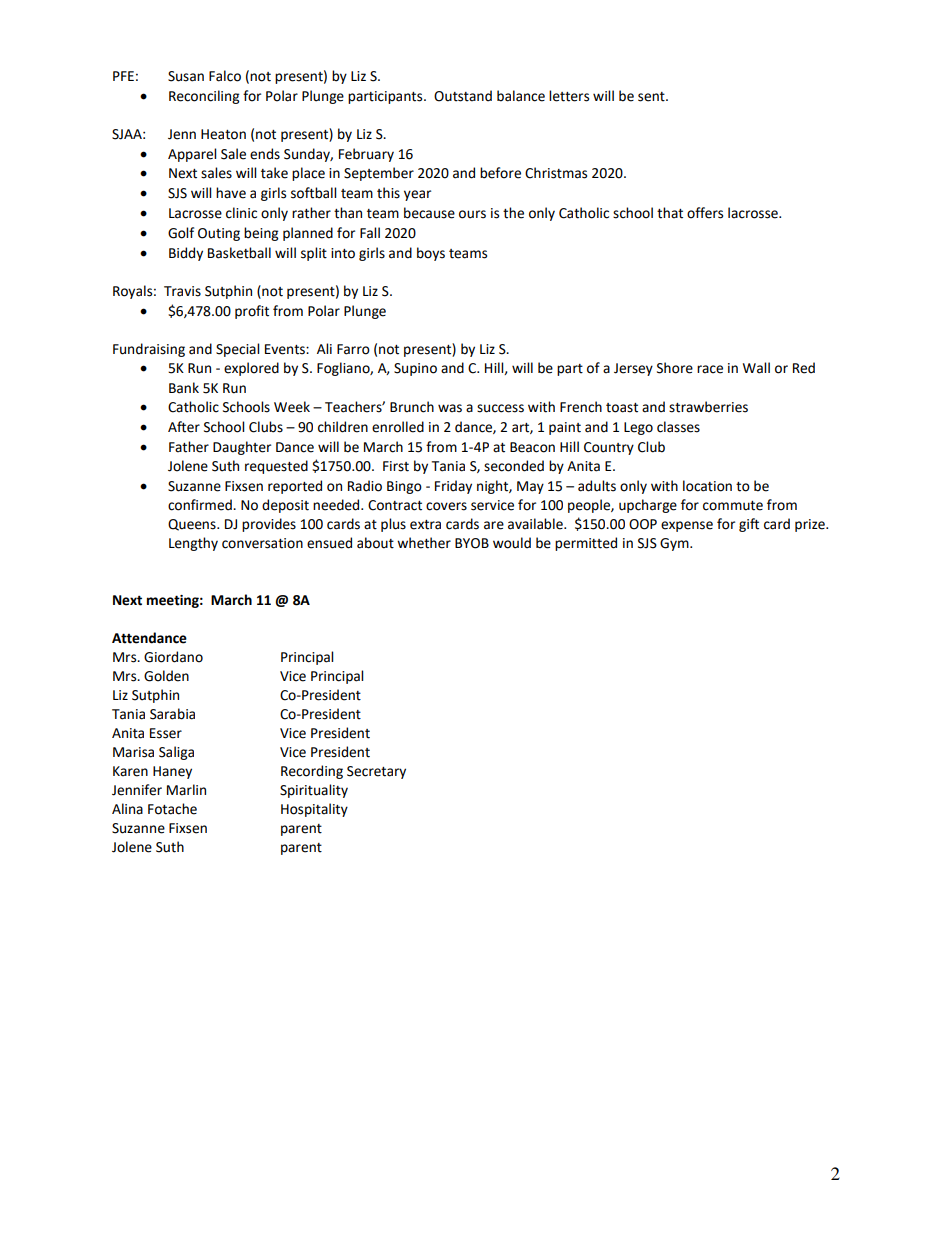  What do you see at coordinates (675, 544) in the screenshot?
I see `Gym` at bounding box center [675, 544].
